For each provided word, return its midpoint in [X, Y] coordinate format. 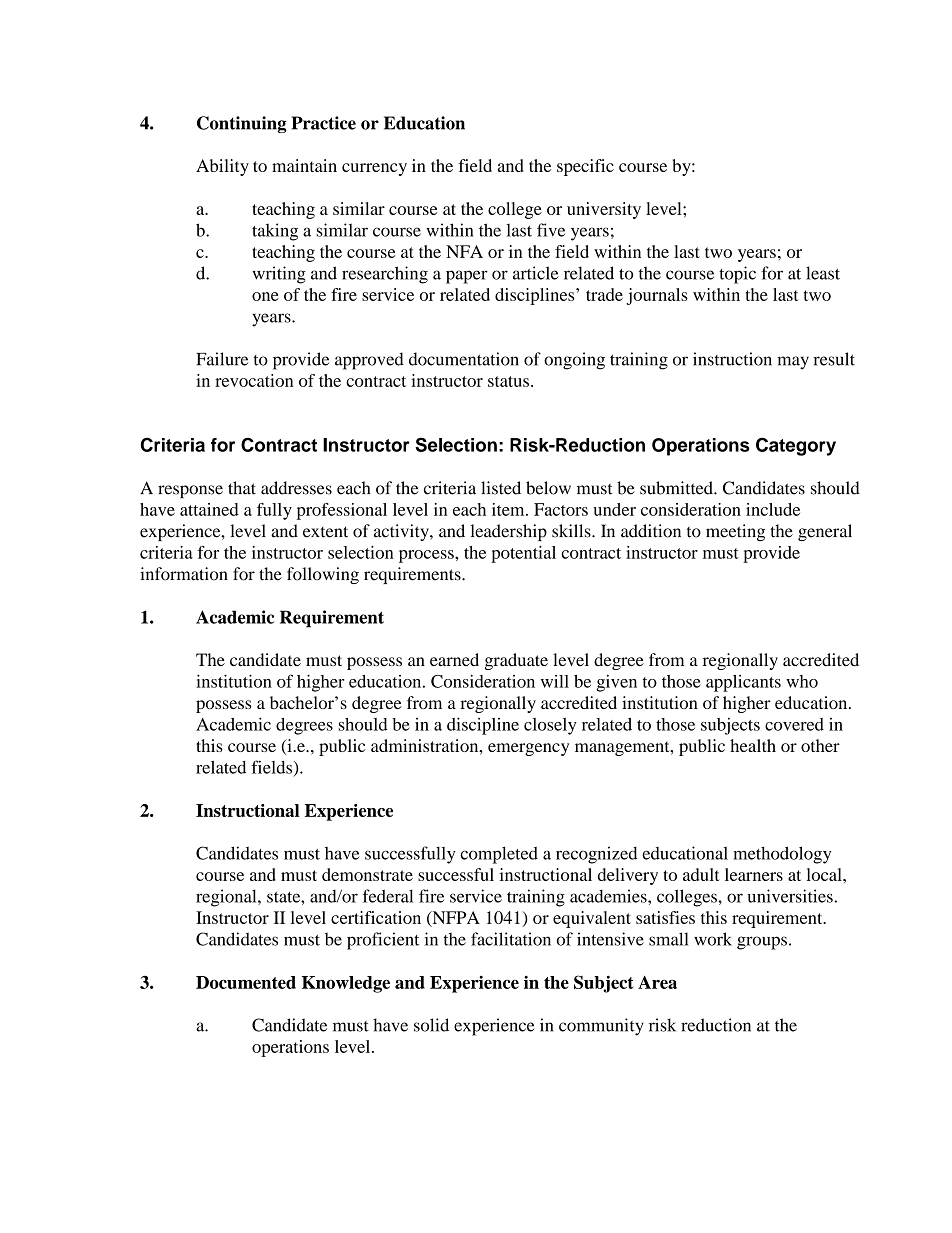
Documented [246, 982]
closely [550, 726]
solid [431, 1025]
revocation [254, 380]
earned [454, 659]
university [604, 210]
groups [762, 943]
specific [585, 167]
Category [796, 446]
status [508, 381]
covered [794, 724]
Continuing [242, 124]
